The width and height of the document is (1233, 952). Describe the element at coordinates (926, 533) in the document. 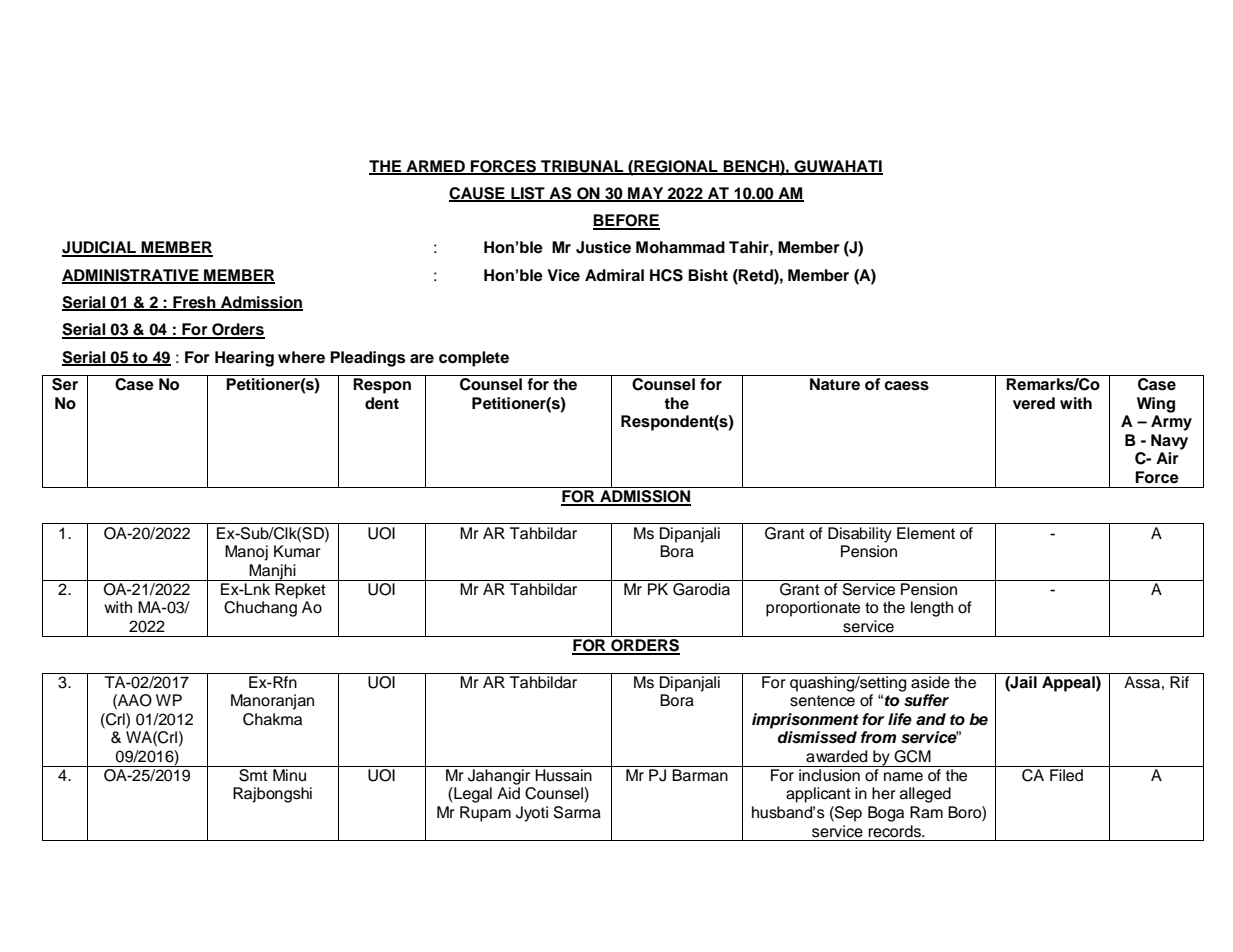

I see `Element` at that location.
